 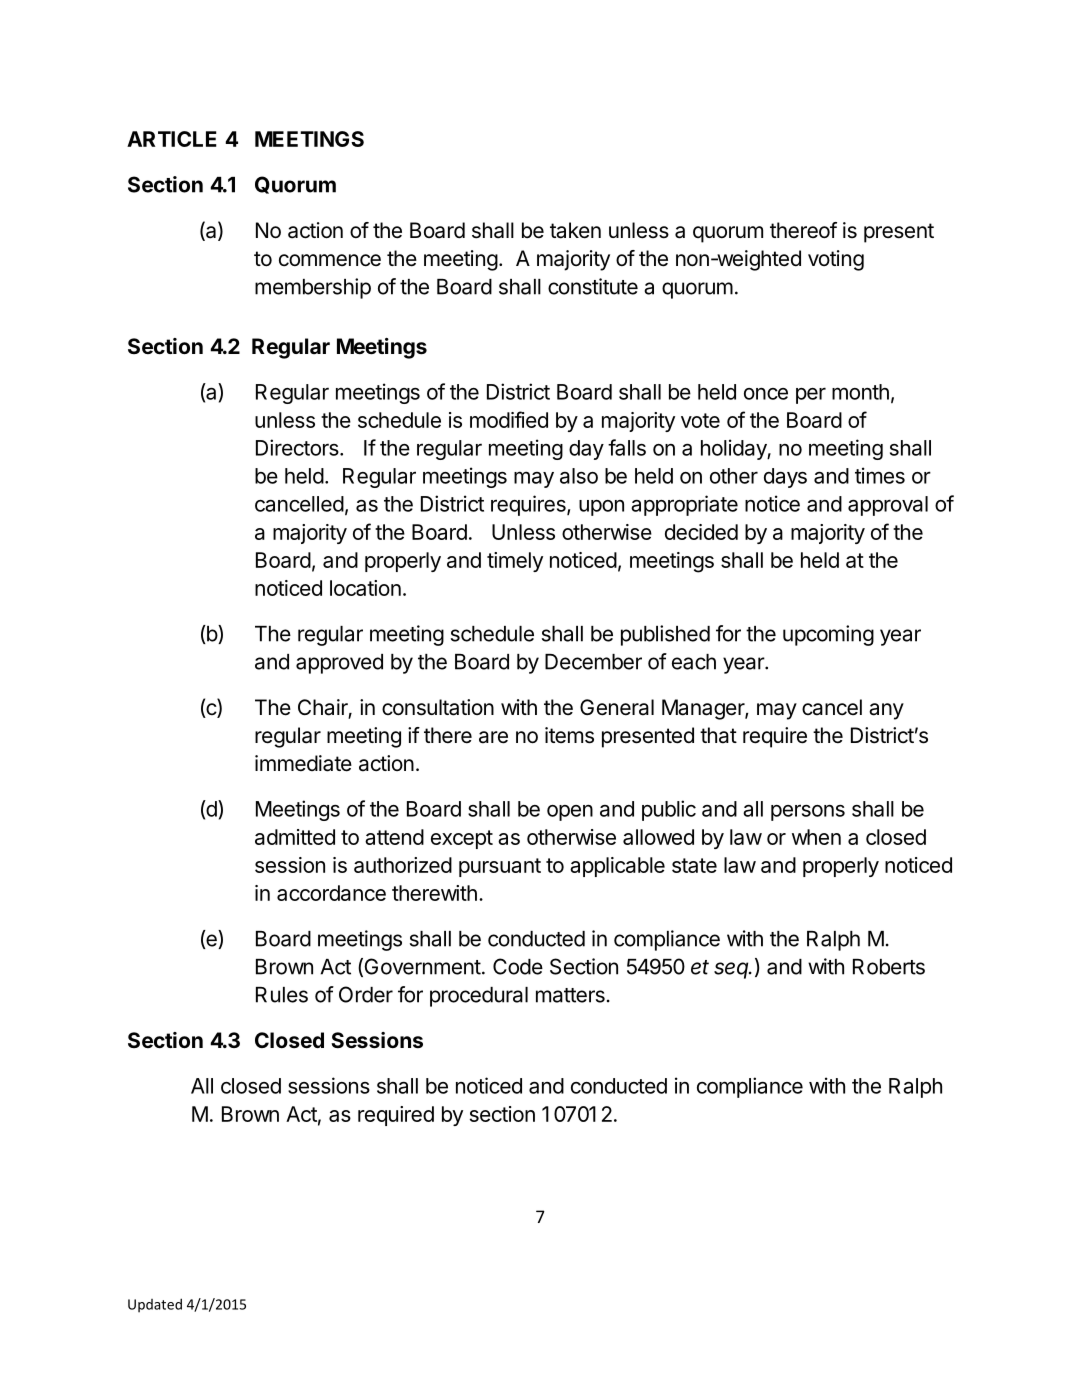 I want to click on seq, so click(x=732, y=970).
